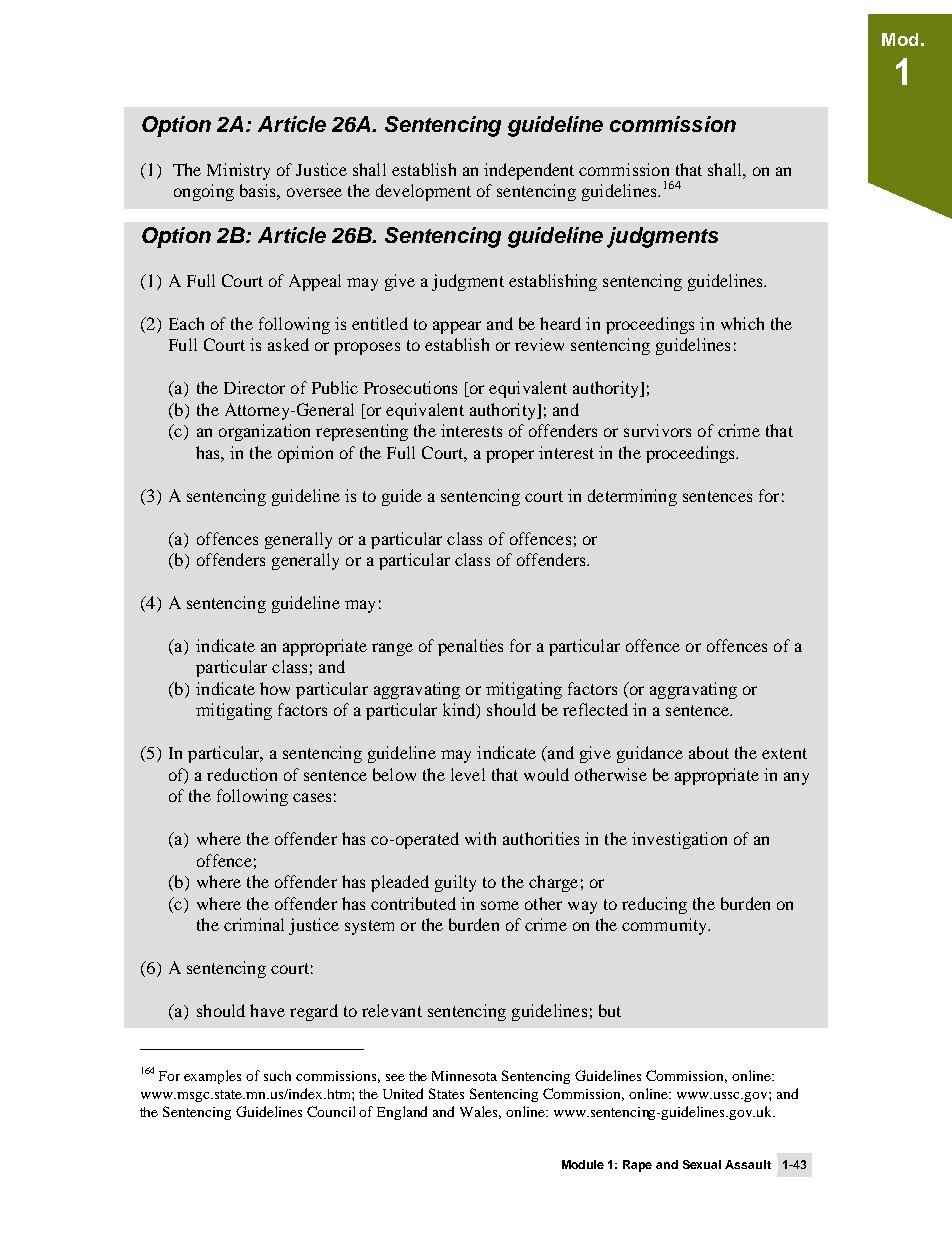  What do you see at coordinates (510, 456) in the page?
I see `proper` at bounding box center [510, 456].
